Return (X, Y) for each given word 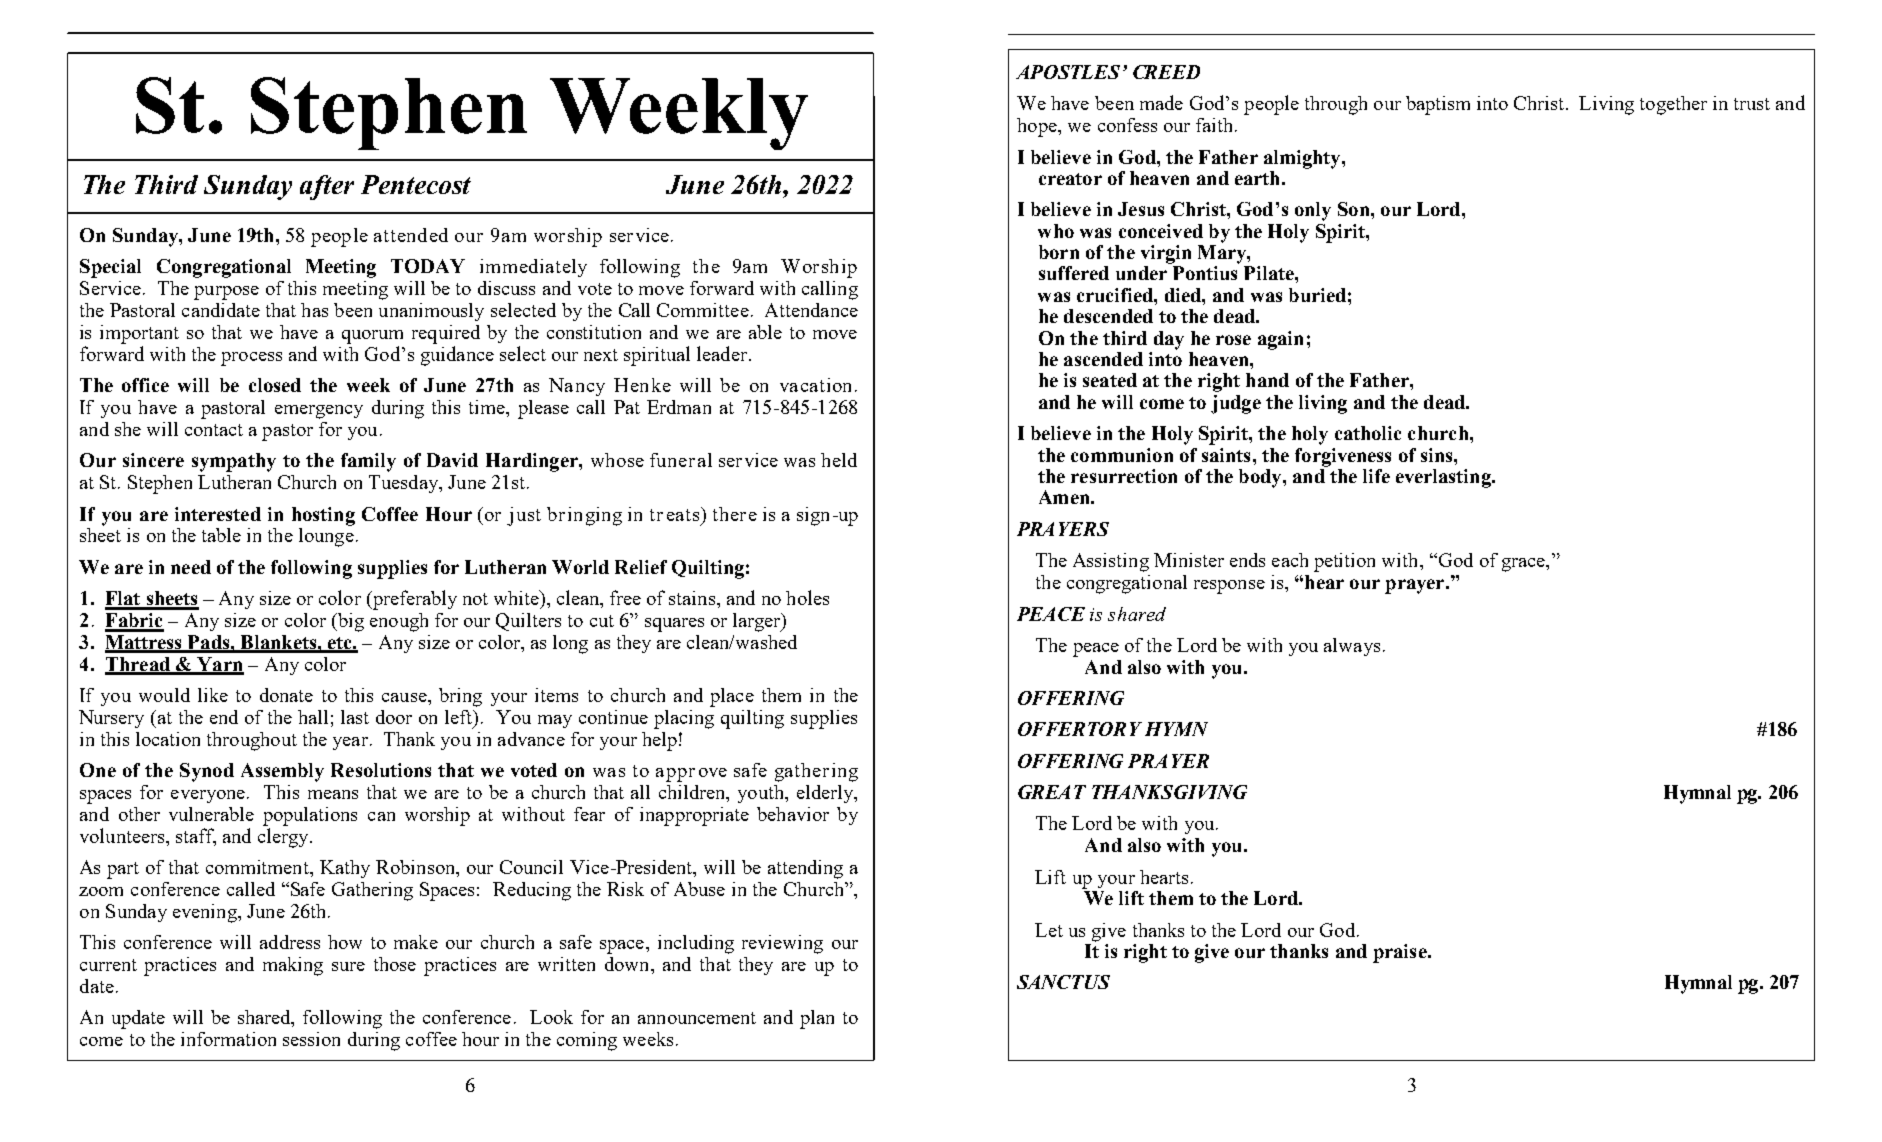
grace (1524, 565)
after (327, 187)
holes (807, 597)
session (311, 1039)
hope (1038, 127)
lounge (326, 536)
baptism (1438, 105)
